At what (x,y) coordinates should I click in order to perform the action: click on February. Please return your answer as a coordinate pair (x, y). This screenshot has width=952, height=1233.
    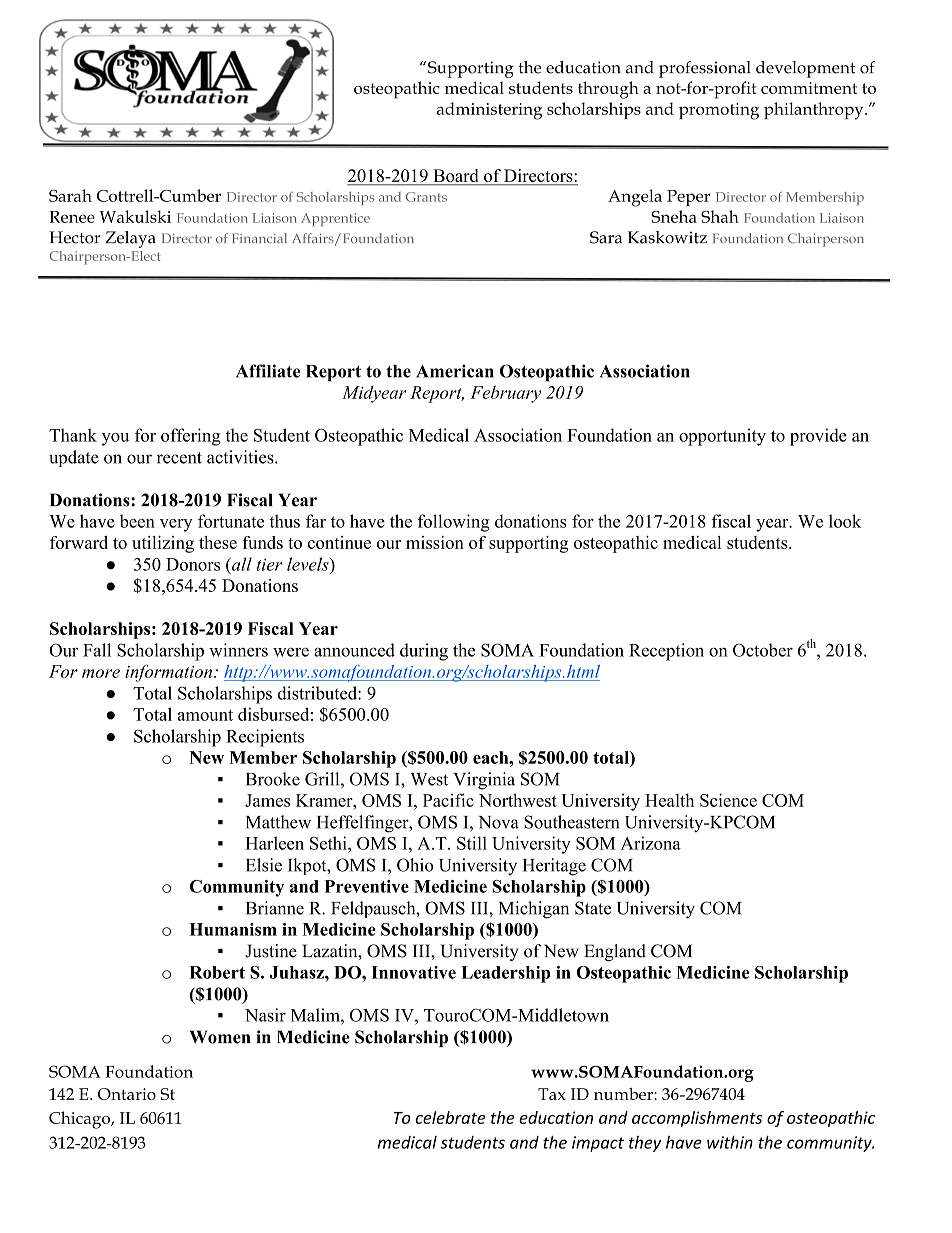
    Looking at the image, I should click on (505, 394).
